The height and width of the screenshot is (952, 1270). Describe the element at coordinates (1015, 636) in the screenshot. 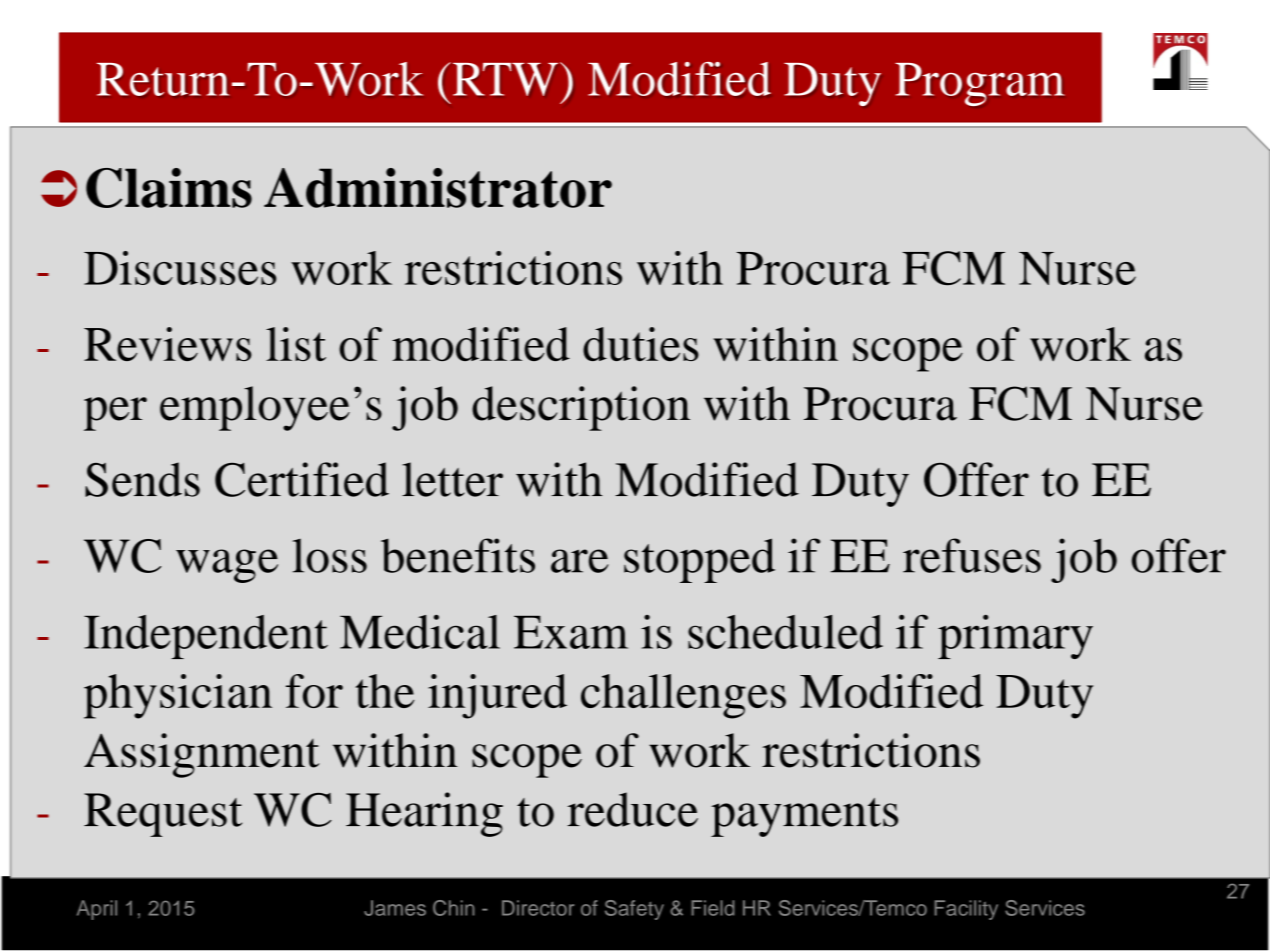

I see `primary` at that location.
